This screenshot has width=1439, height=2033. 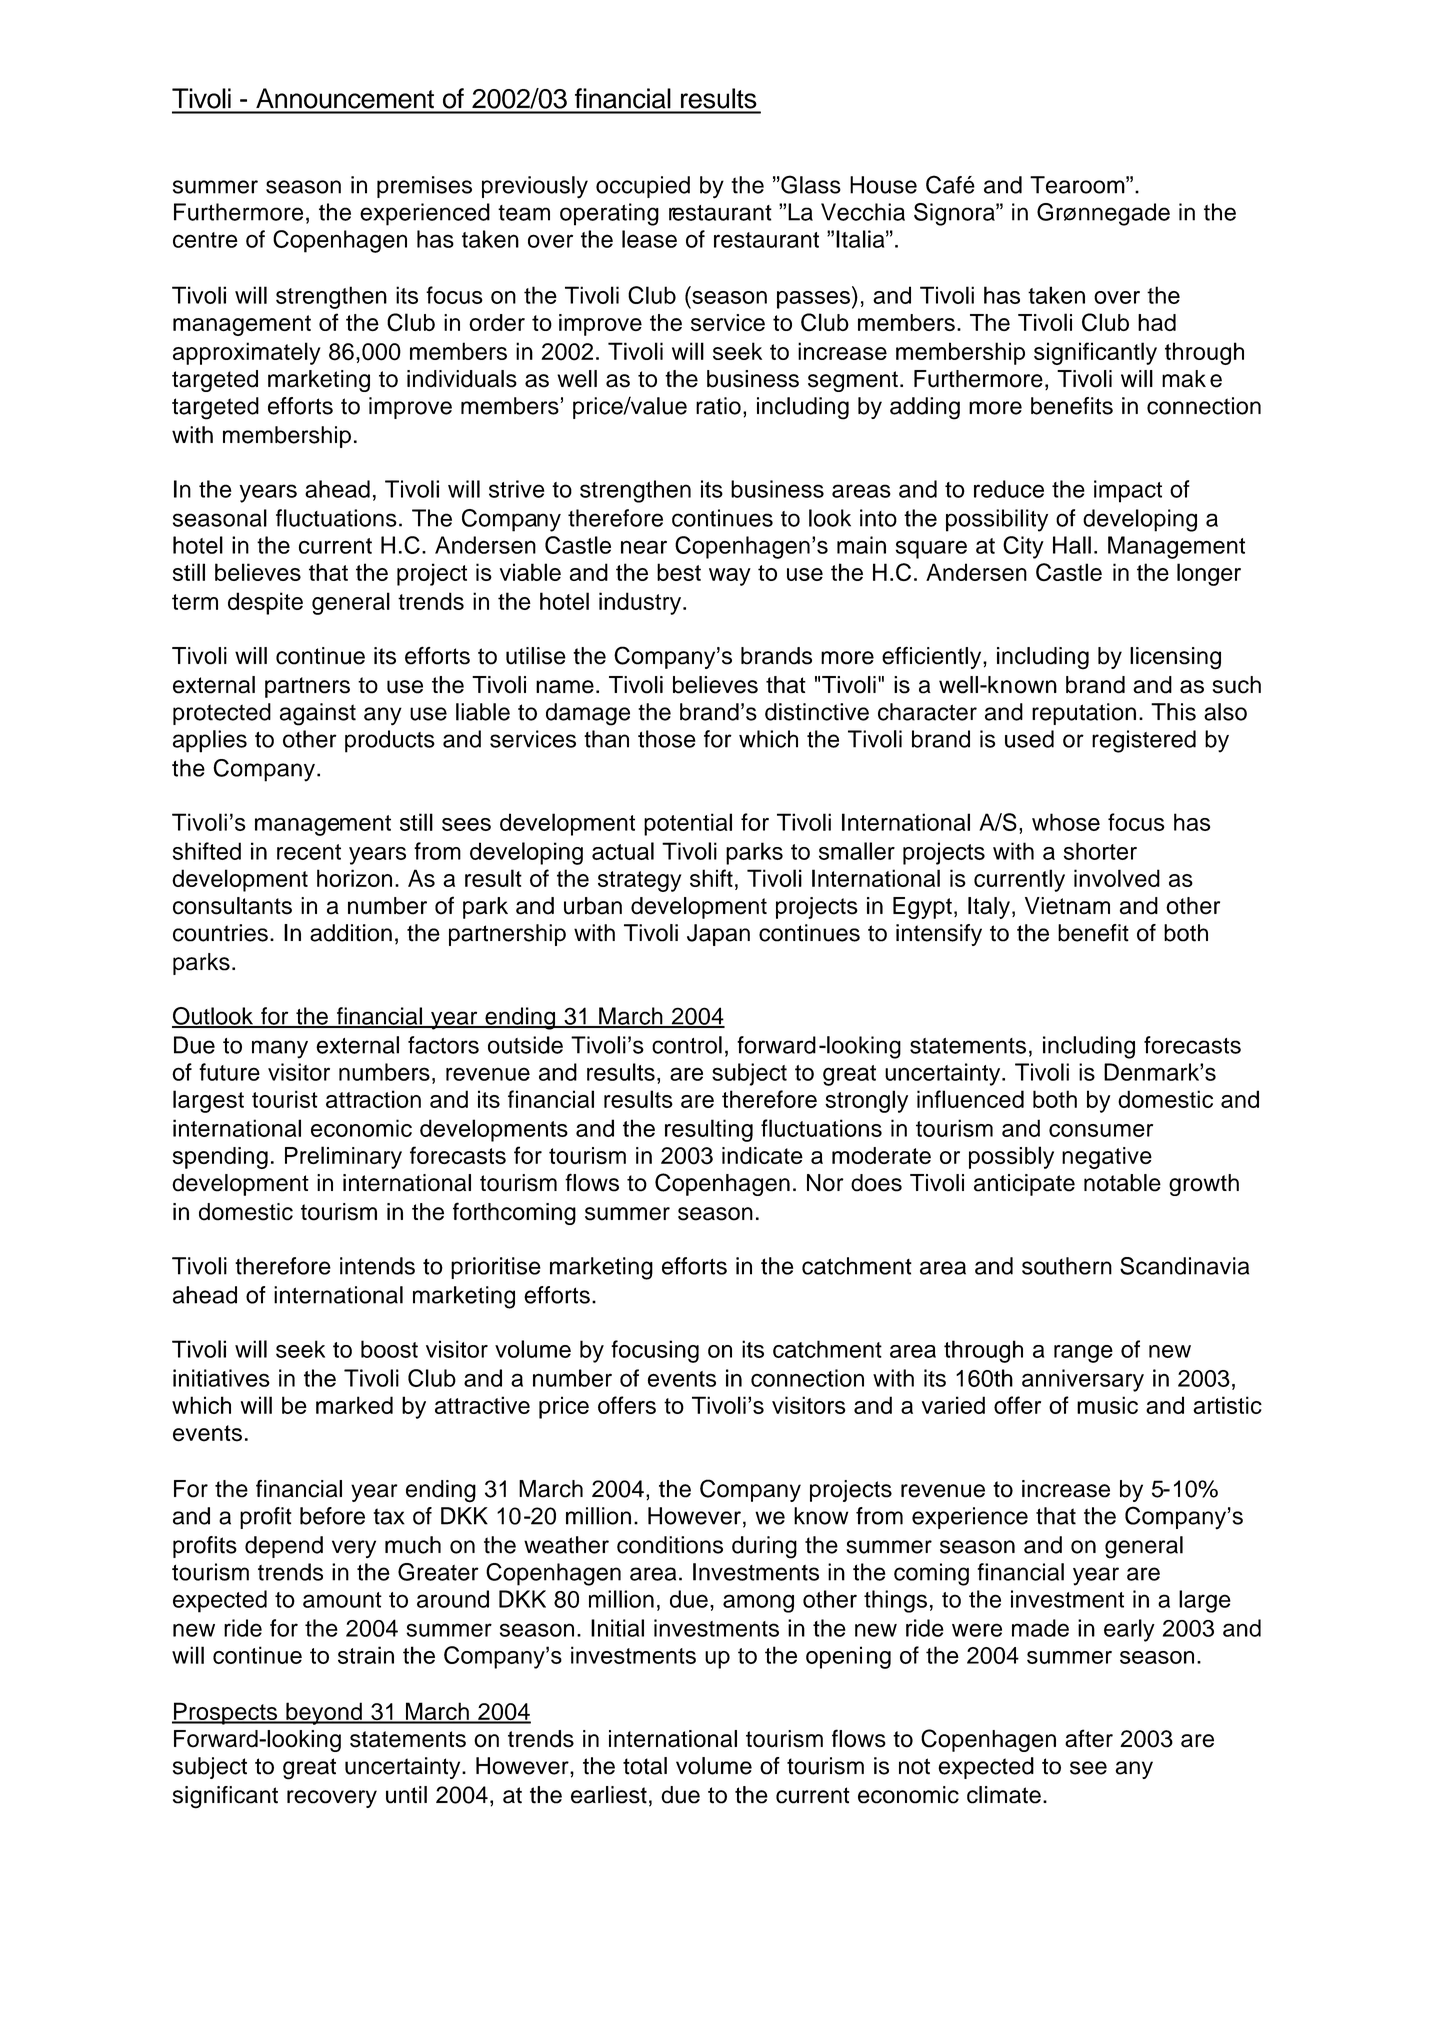 I want to click on indicate, so click(x=762, y=1155).
